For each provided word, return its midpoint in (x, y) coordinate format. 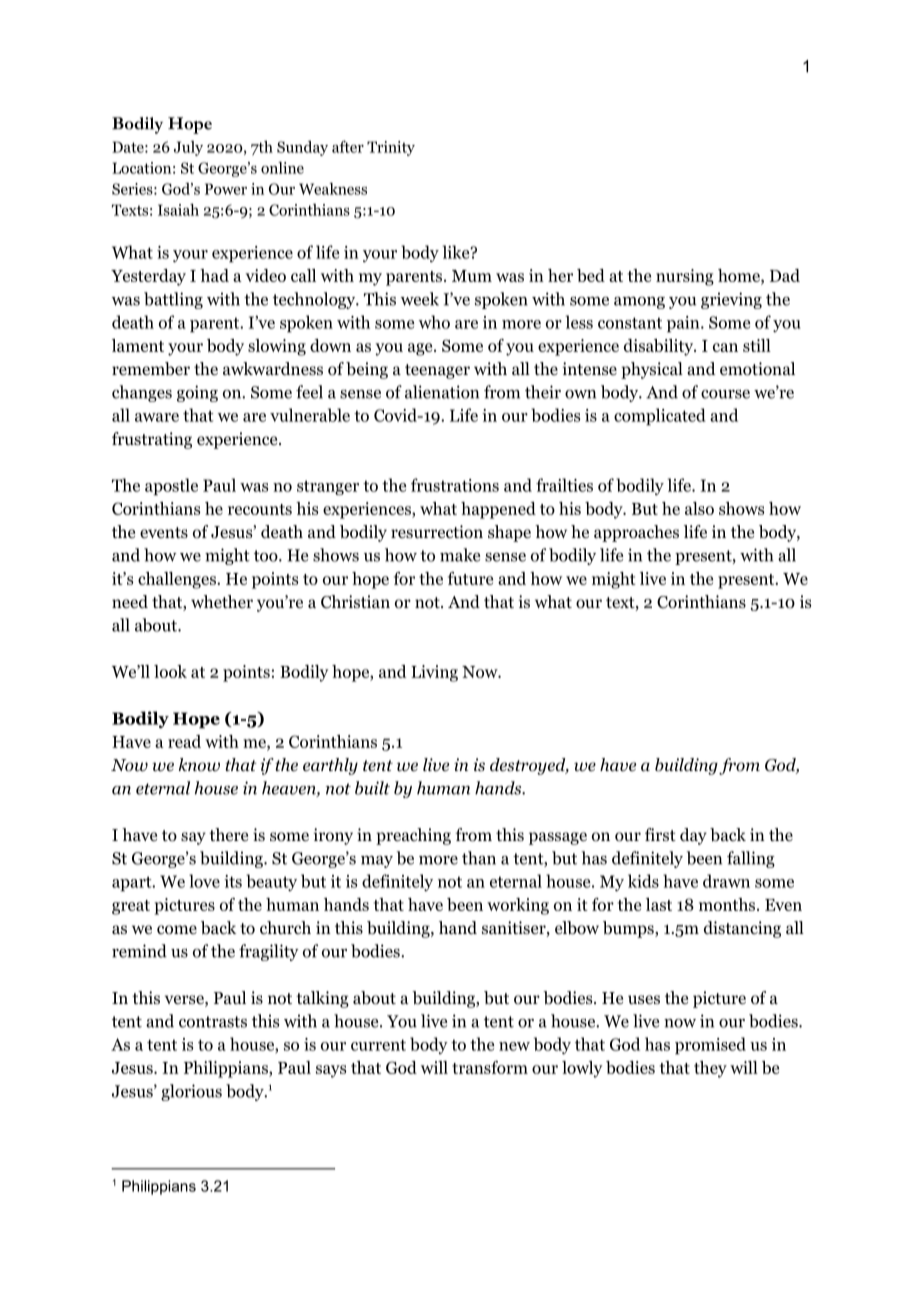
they (710, 1069)
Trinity (391, 148)
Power (226, 189)
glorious (191, 1092)
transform (490, 1067)
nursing (685, 277)
